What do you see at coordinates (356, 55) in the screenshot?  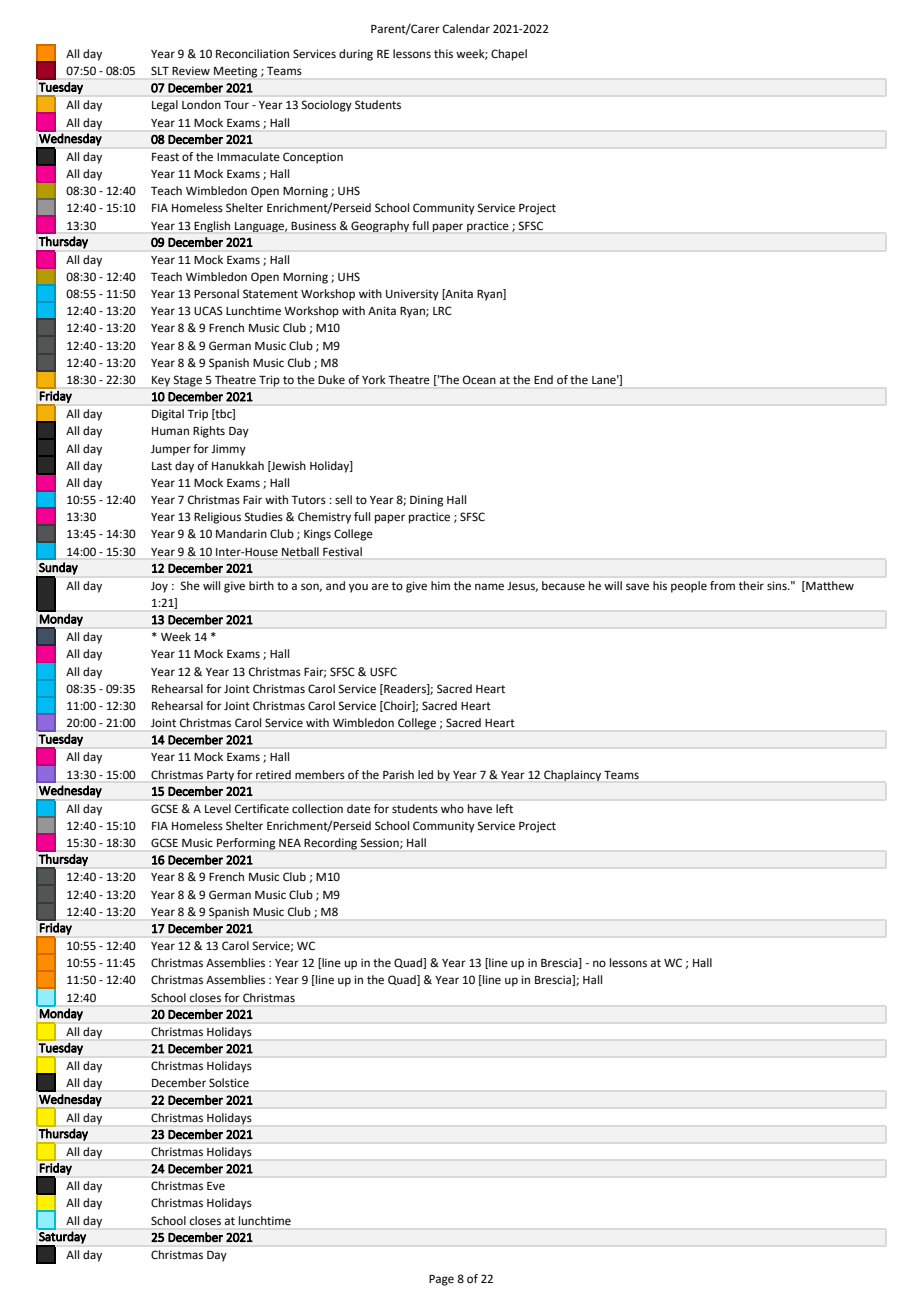 I see `during` at bounding box center [356, 55].
